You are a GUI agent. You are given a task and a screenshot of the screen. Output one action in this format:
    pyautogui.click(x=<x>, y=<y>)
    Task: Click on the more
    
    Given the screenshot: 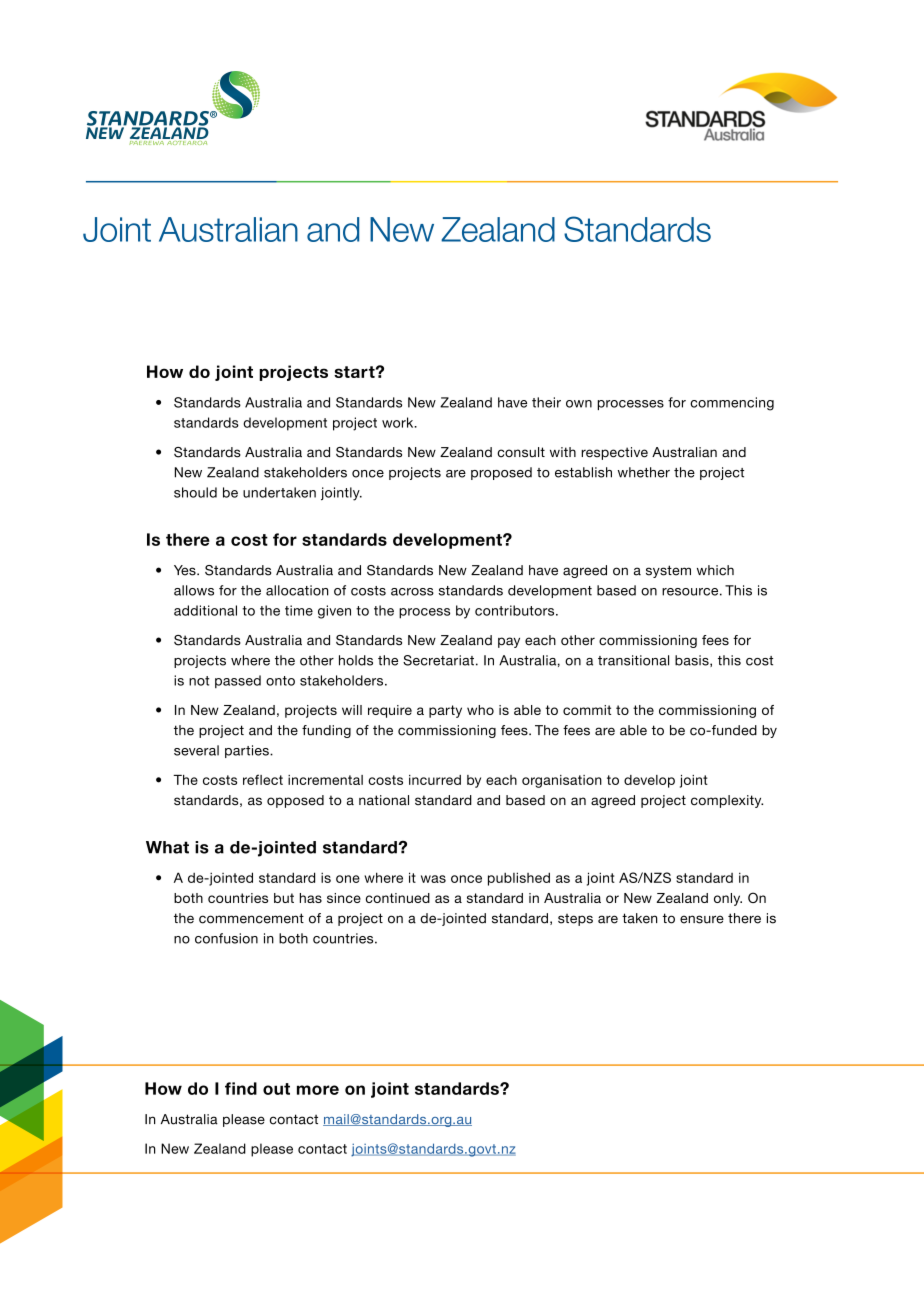 What is the action you would take?
    pyautogui.click(x=318, y=1090)
